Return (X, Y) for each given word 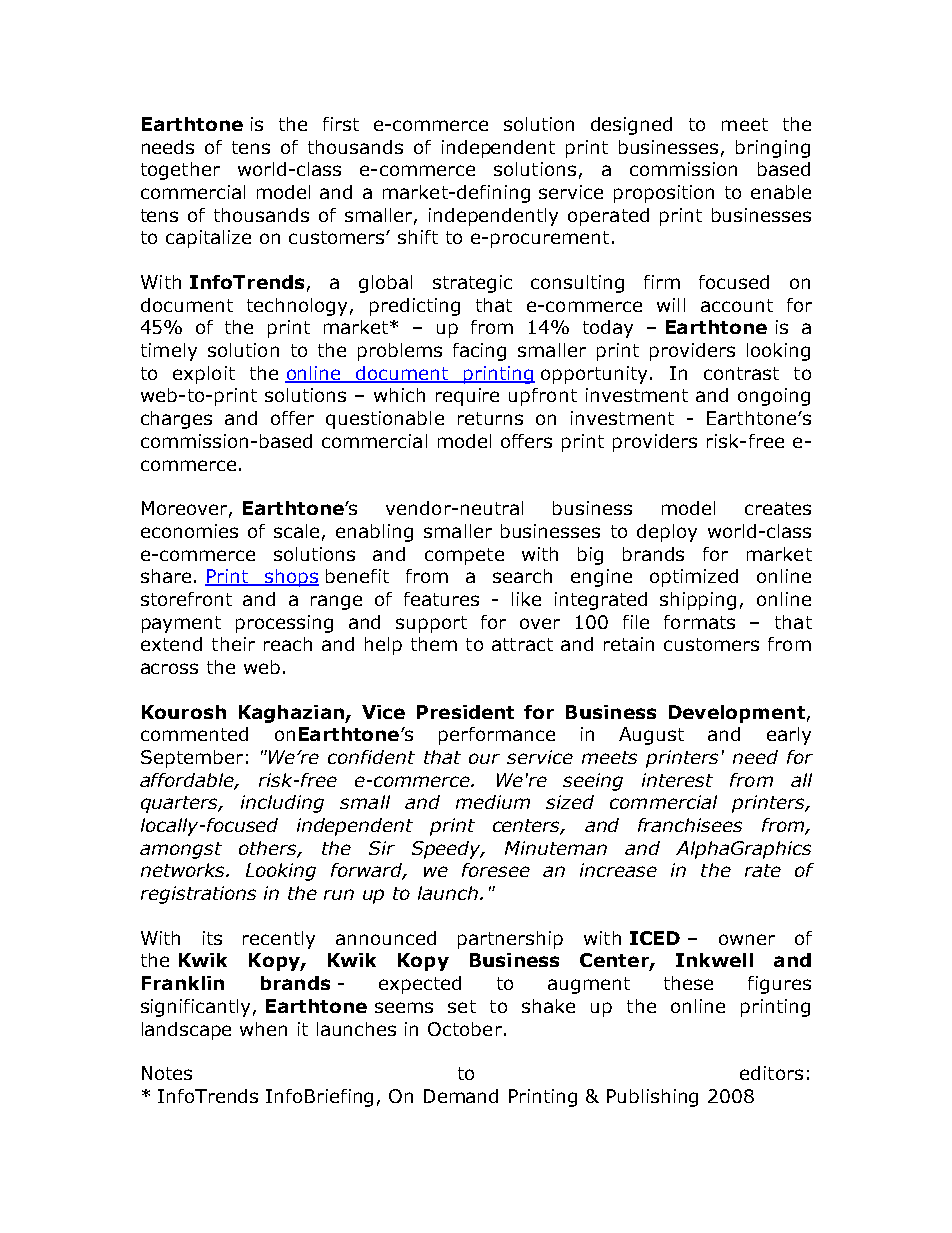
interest (677, 780)
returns (490, 418)
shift (418, 237)
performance (497, 736)
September (192, 759)
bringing (773, 149)
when (263, 1029)
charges (176, 420)
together (180, 171)
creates (778, 508)
